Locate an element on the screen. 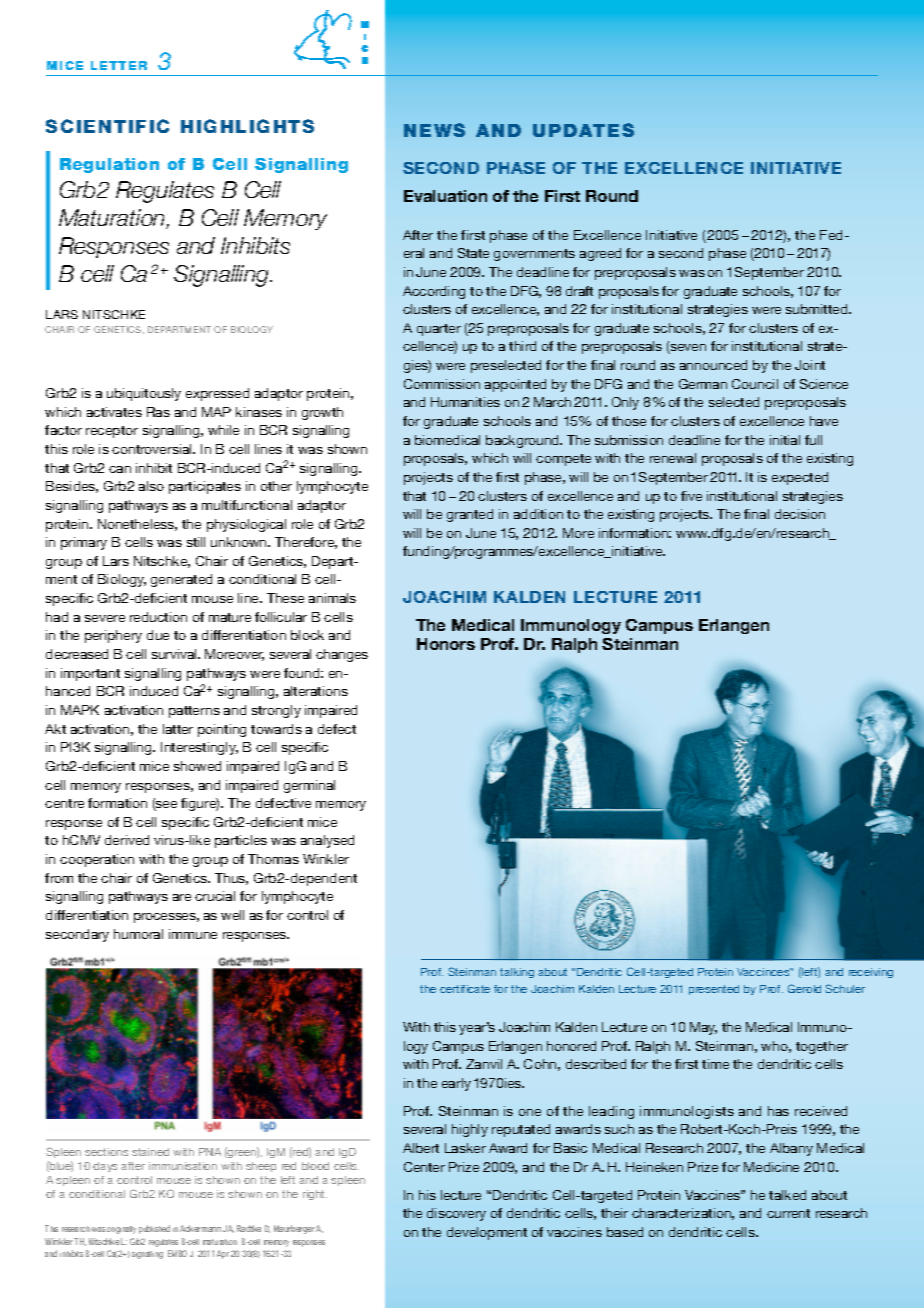  humoral is located at coordinates (138, 934).
